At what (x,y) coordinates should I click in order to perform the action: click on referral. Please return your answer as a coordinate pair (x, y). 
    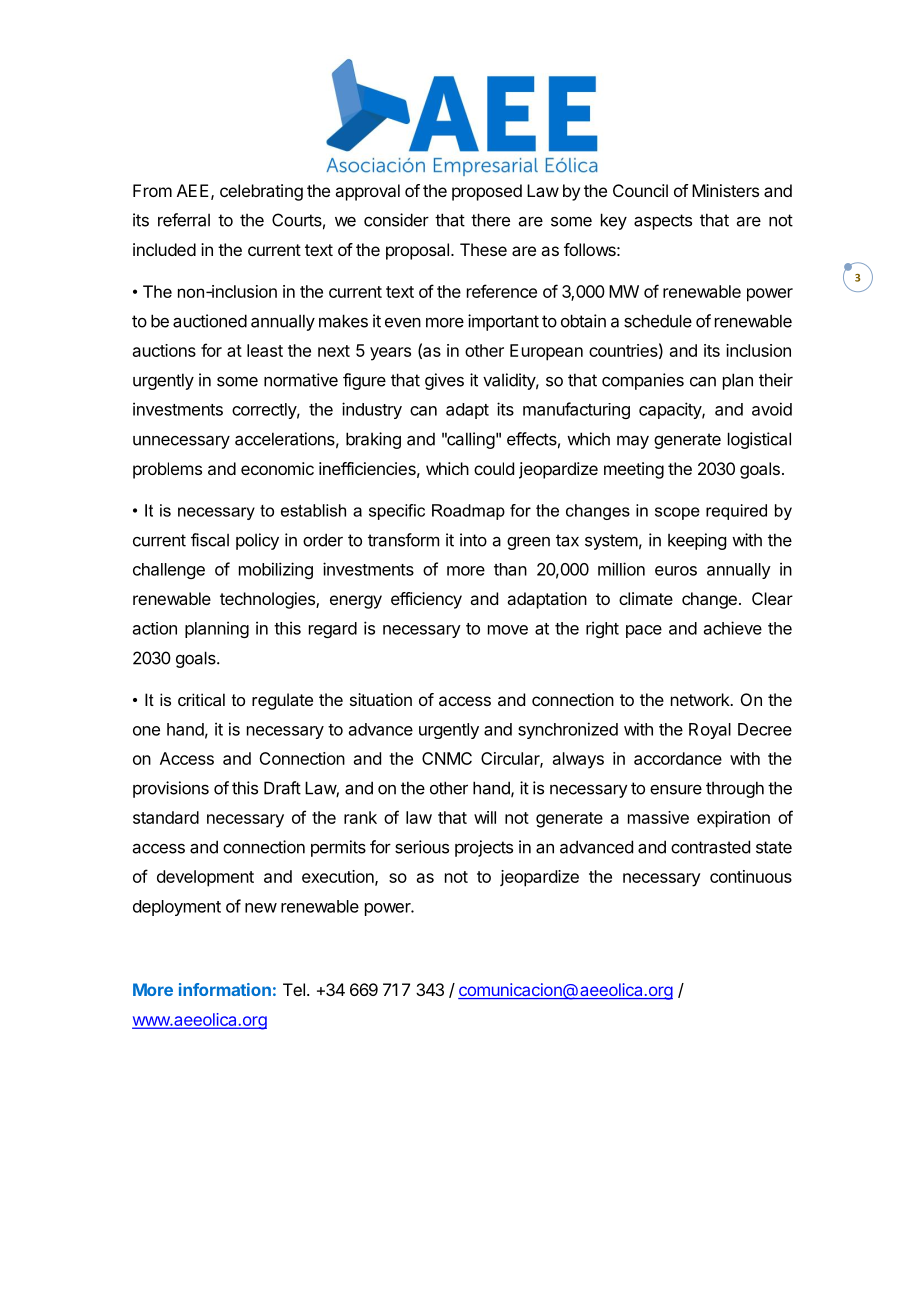
    Looking at the image, I should click on (184, 220).
